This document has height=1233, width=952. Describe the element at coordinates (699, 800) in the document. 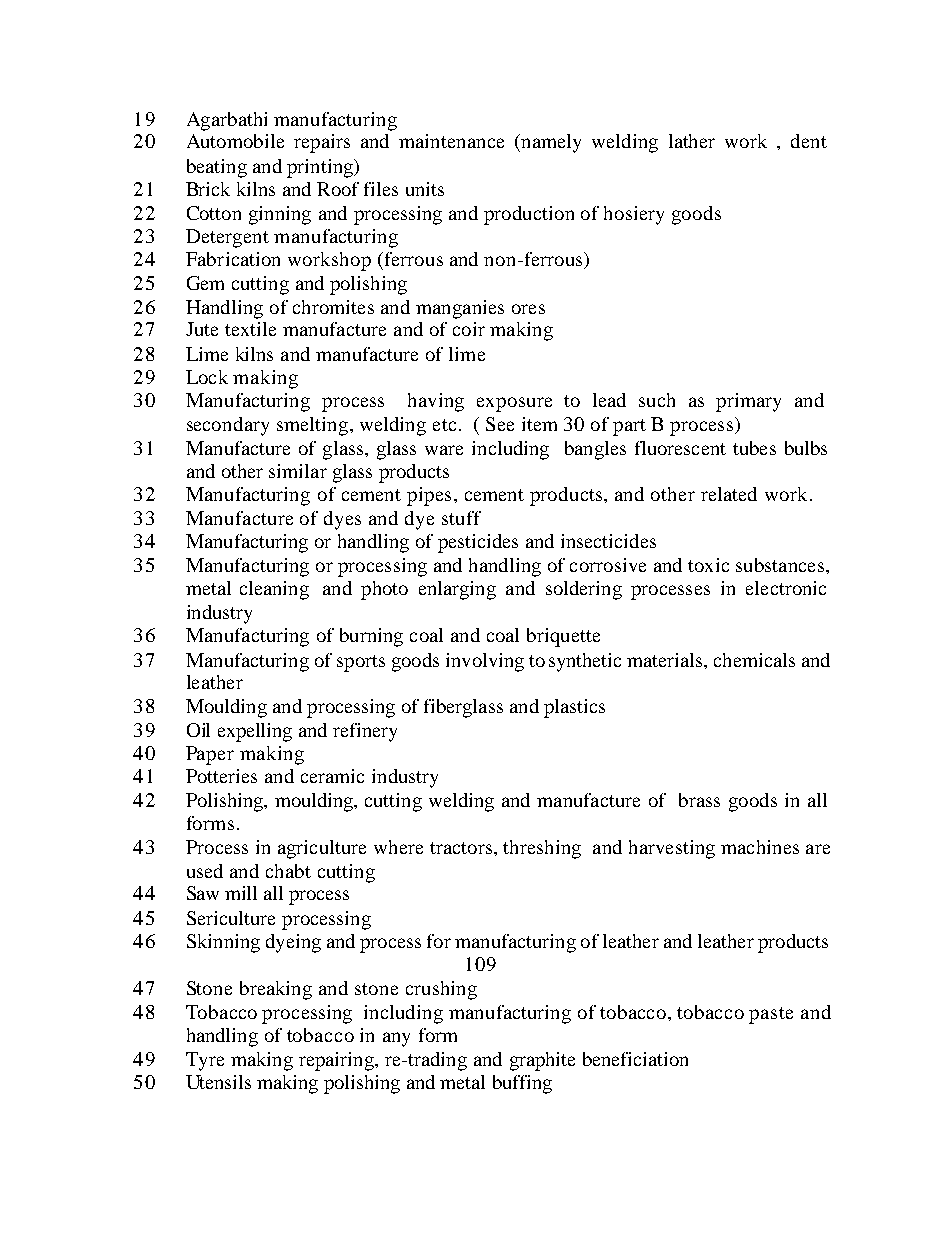

I see `brass` at that location.
